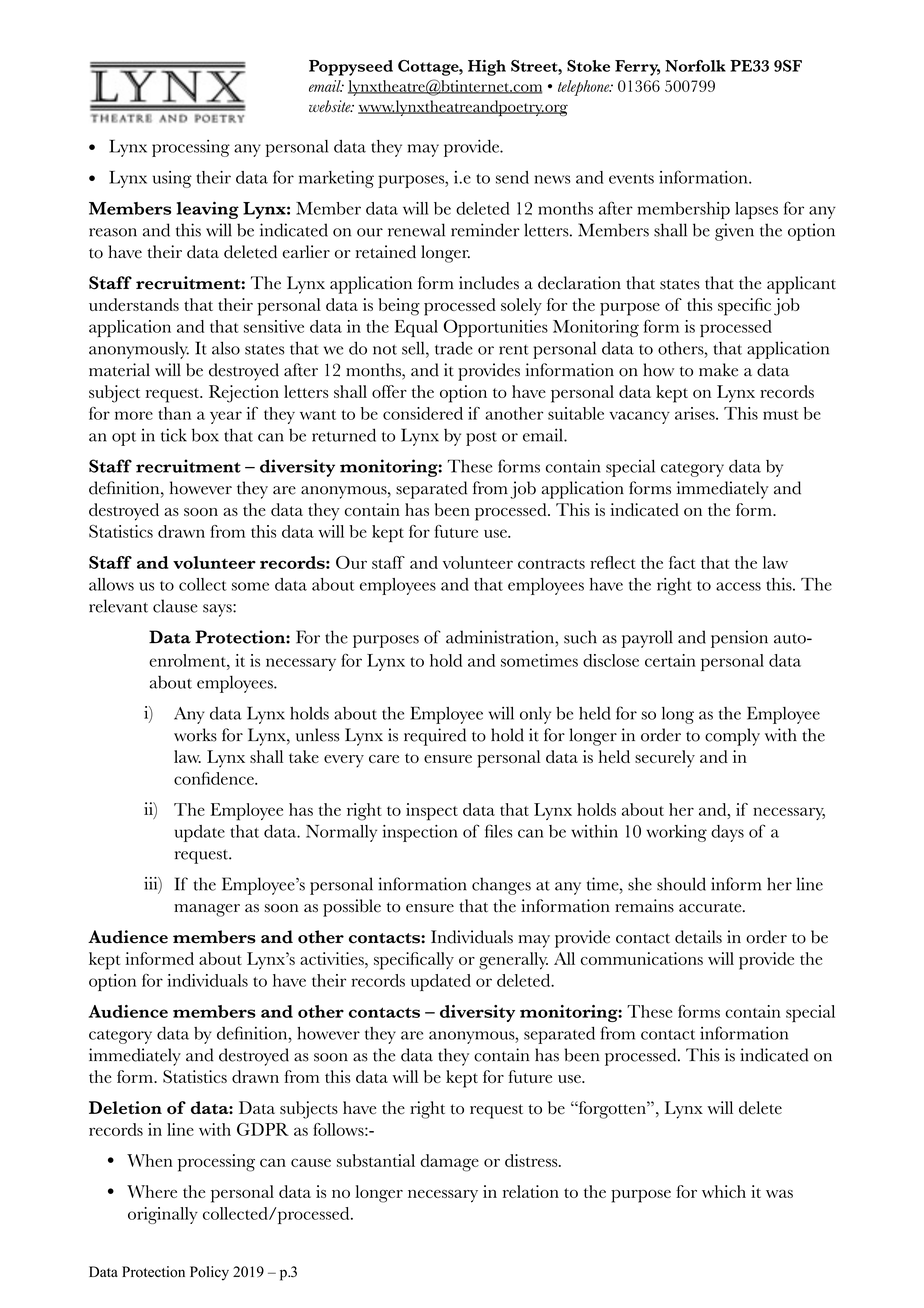 This image has width=924, height=1308. Describe the element at coordinates (499, 831) in the image. I see `files` at that location.
